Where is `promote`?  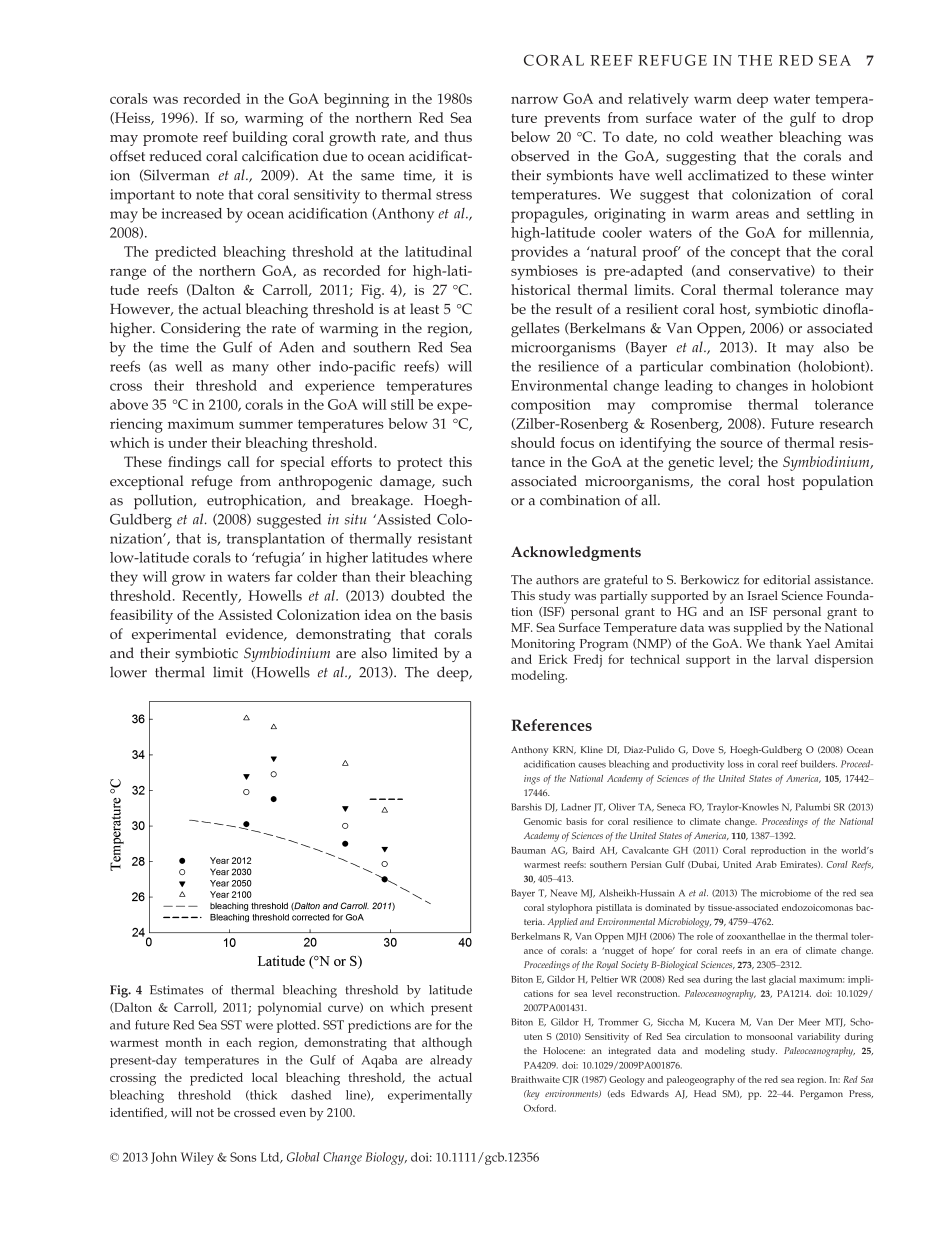
promote is located at coordinates (170, 139).
